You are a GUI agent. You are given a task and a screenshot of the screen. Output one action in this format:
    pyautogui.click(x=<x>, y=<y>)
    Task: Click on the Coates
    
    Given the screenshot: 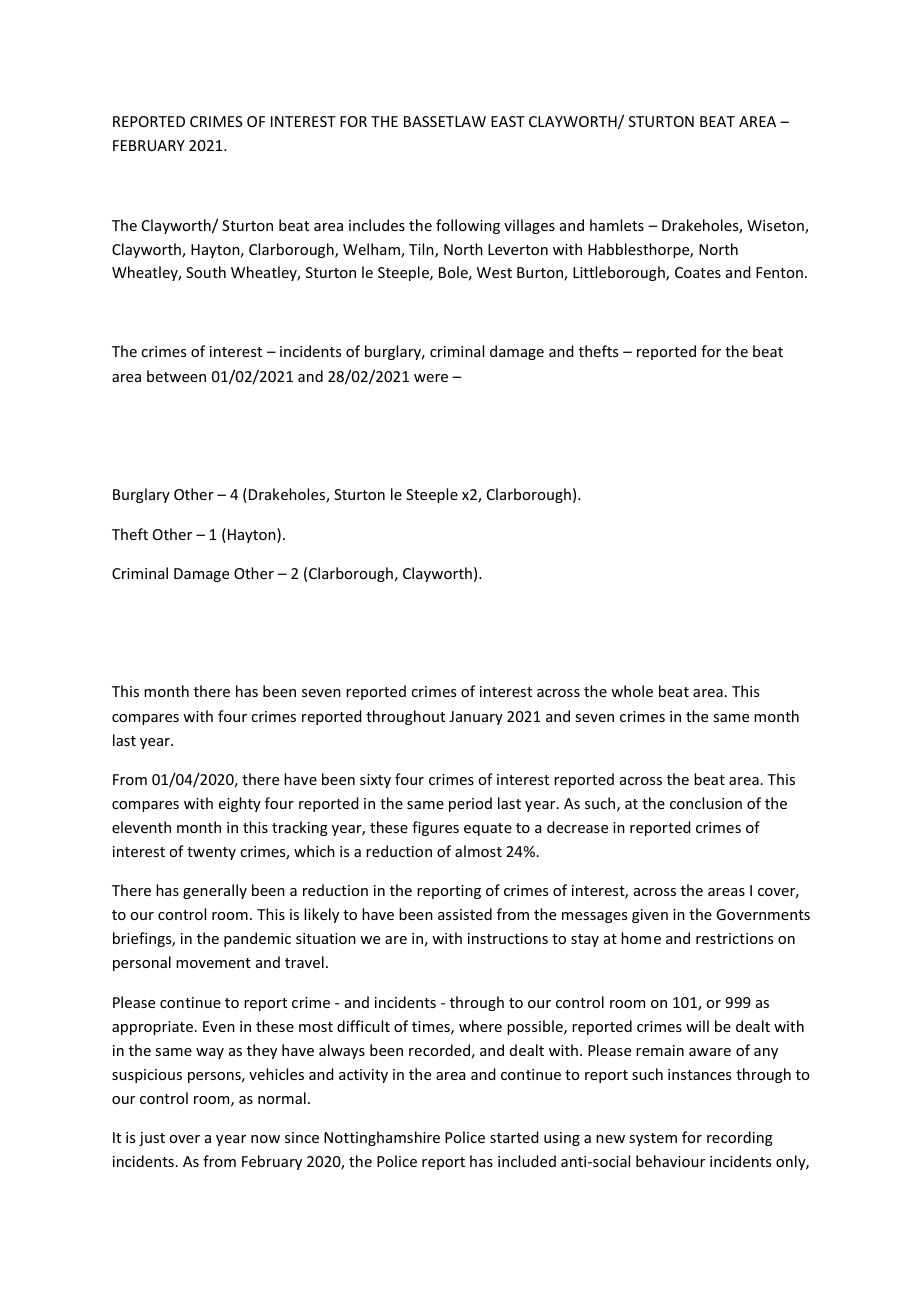 What is the action you would take?
    pyautogui.click(x=698, y=272)
